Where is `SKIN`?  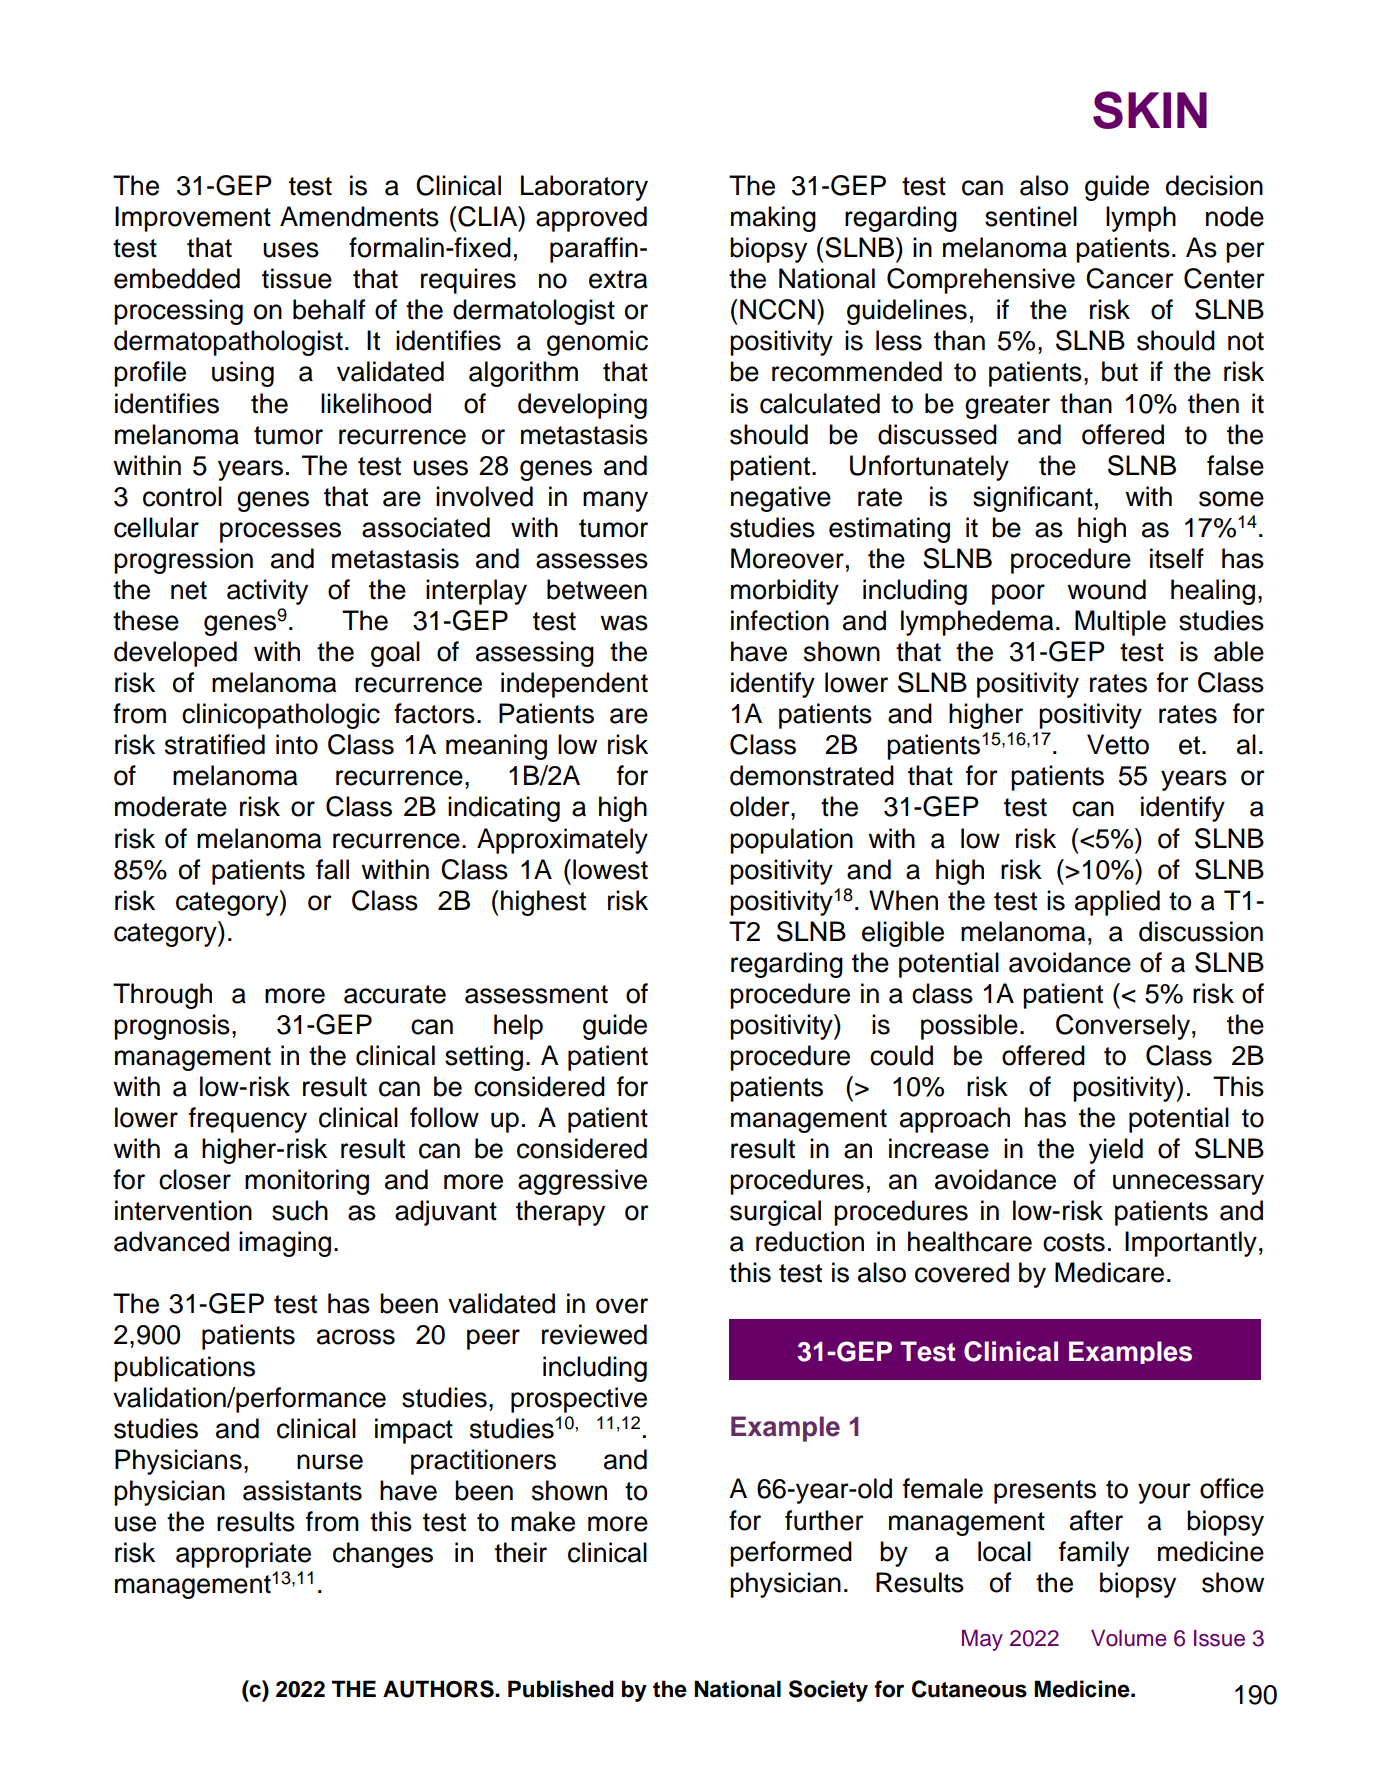
SKIN is located at coordinates (1150, 110).
